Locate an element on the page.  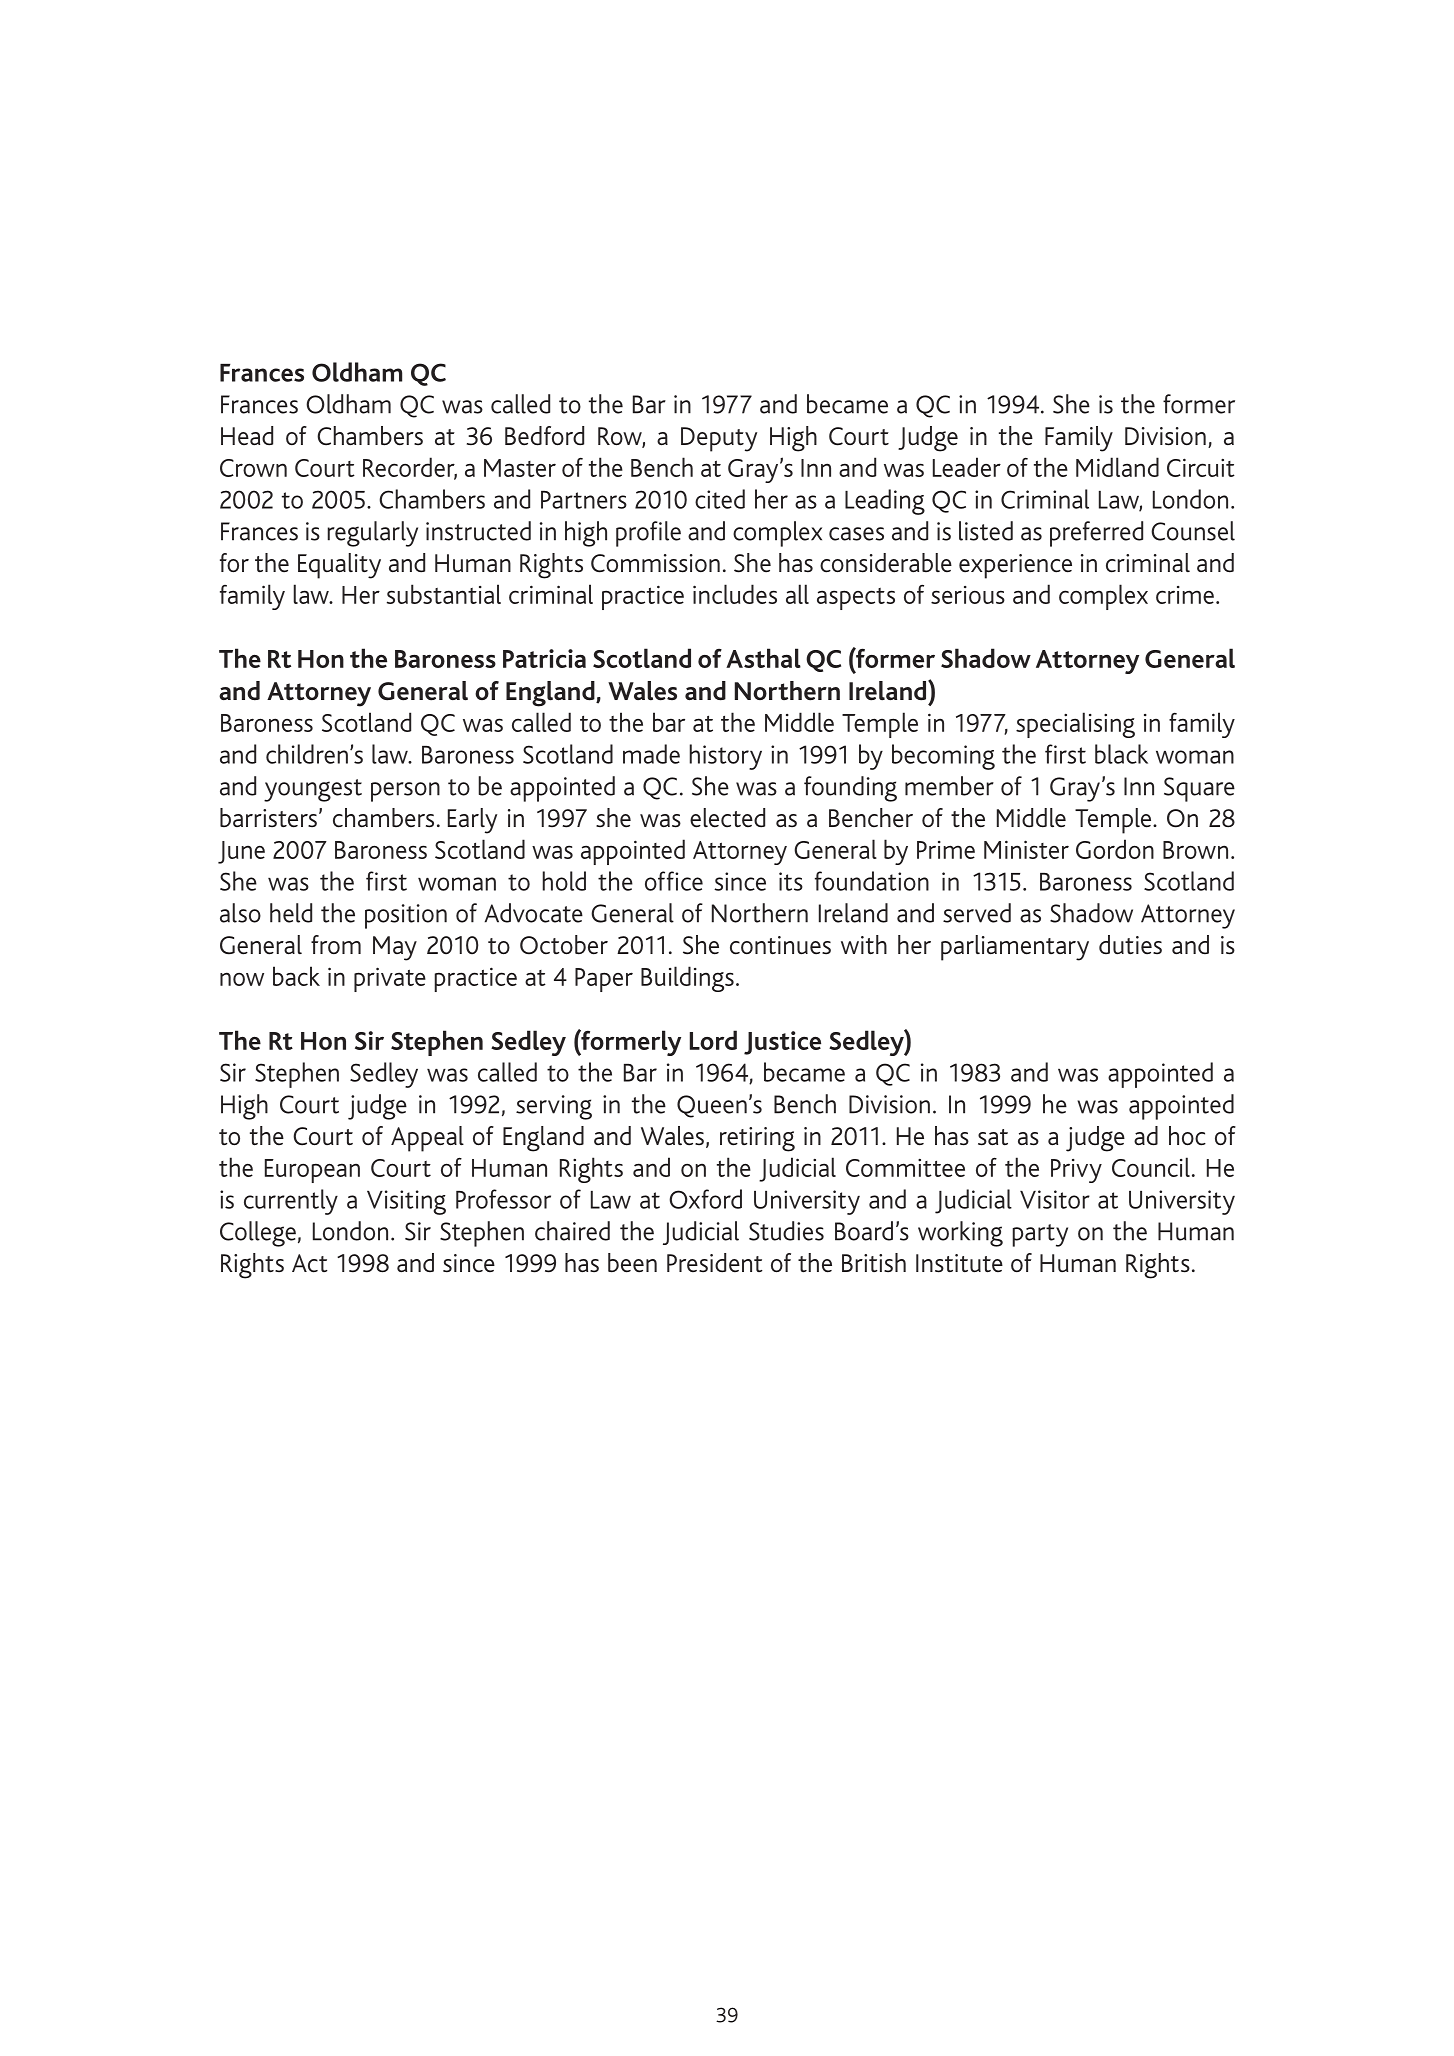
Gordon is located at coordinates (1115, 849).
